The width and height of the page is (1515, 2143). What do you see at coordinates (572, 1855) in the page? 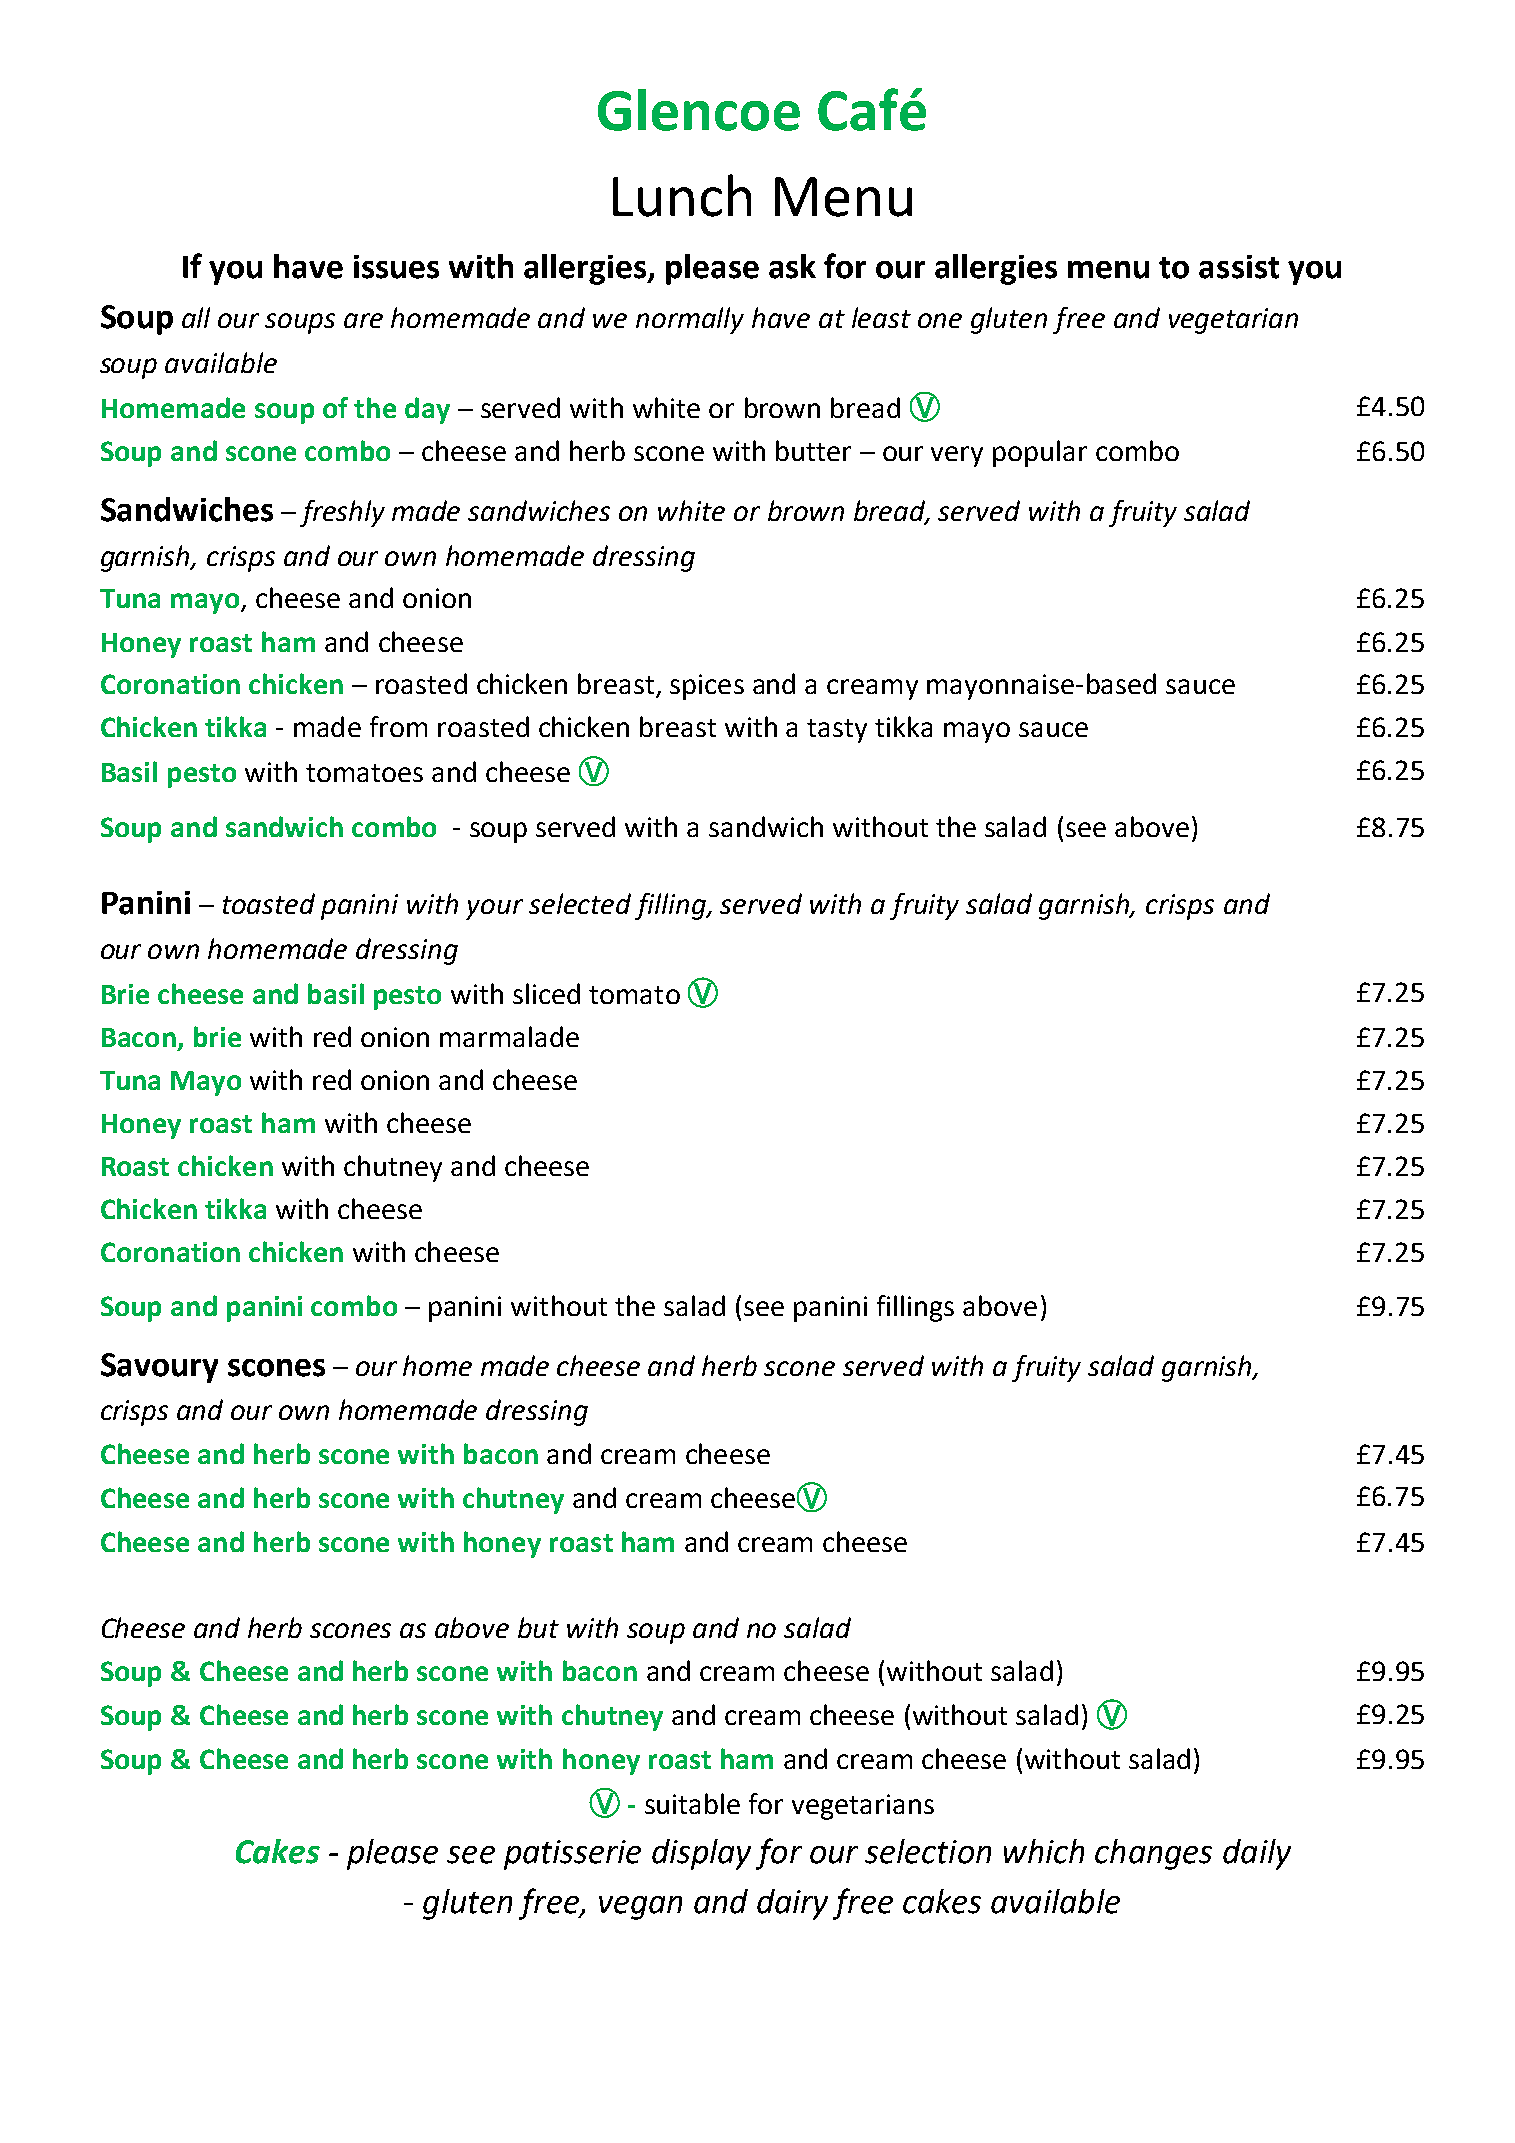
I see `patisserie` at bounding box center [572, 1855].
